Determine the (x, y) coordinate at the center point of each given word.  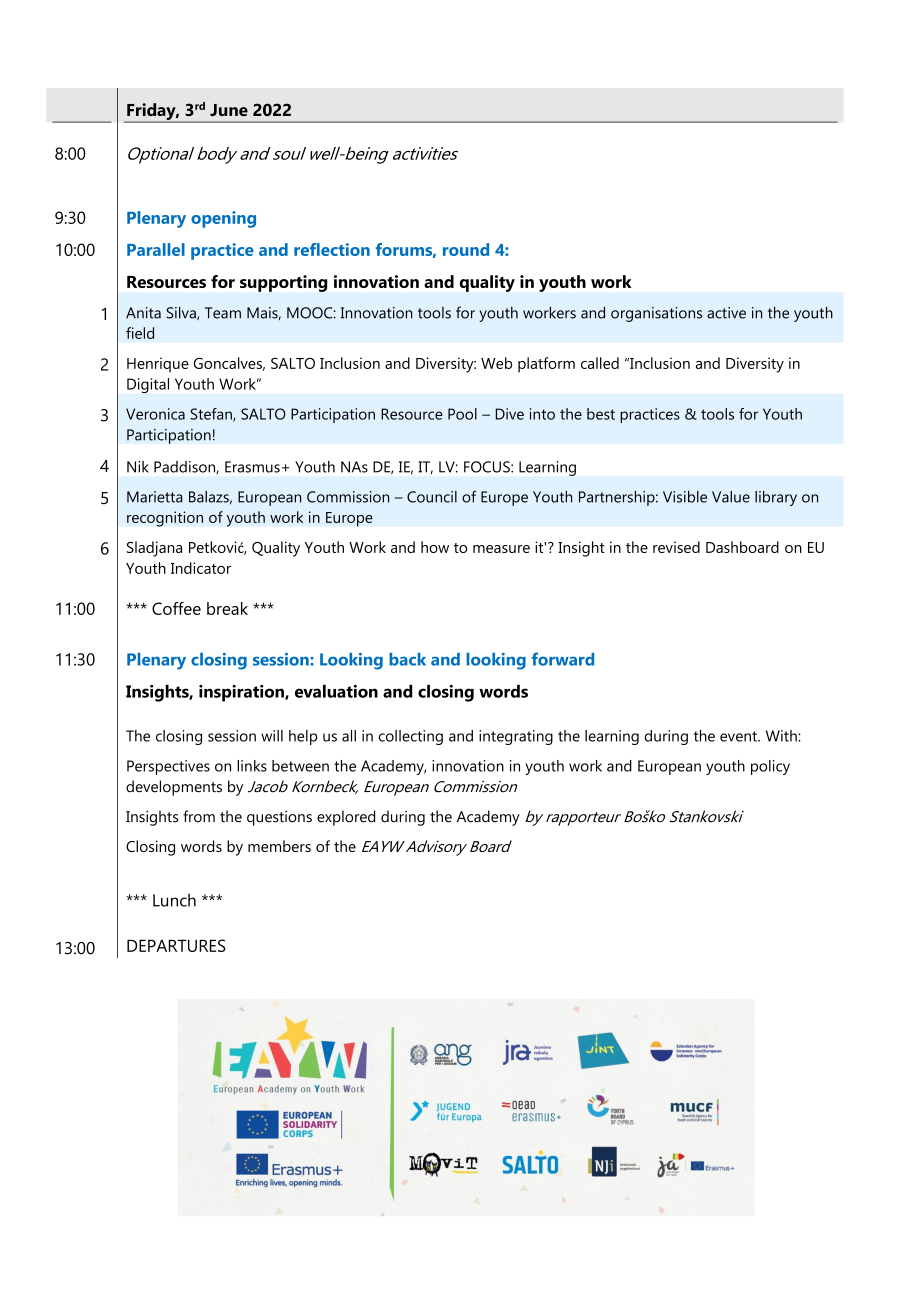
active (726, 313)
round (466, 249)
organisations (656, 314)
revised (676, 547)
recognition (165, 519)
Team (223, 313)
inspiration (242, 693)
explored (346, 818)
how (435, 547)
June (229, 110)
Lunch (174, 900)
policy (770, 767)
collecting (410, 737)
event (739, 736)
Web (496, 363)
